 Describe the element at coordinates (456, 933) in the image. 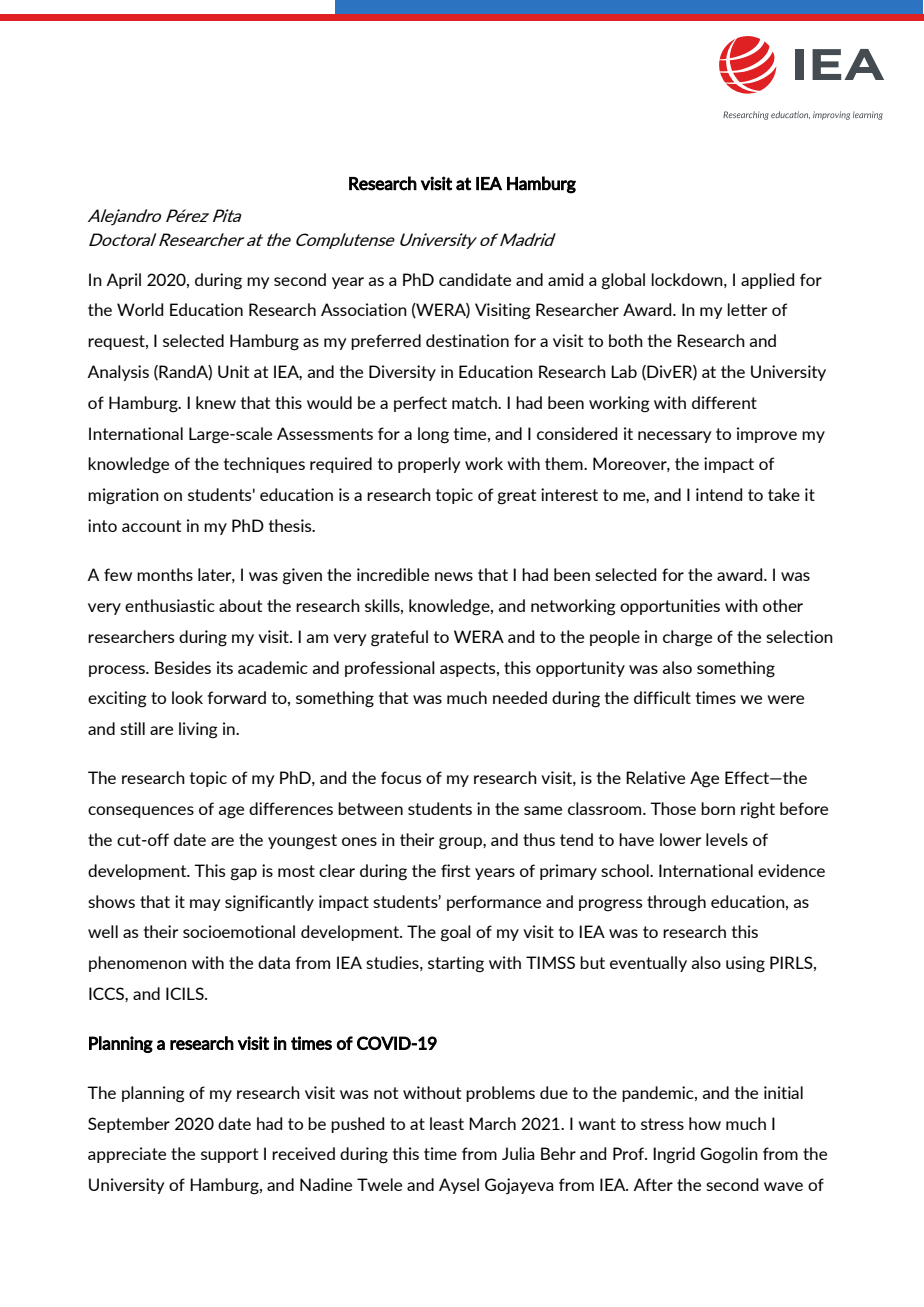

I see `goal` at that location.
